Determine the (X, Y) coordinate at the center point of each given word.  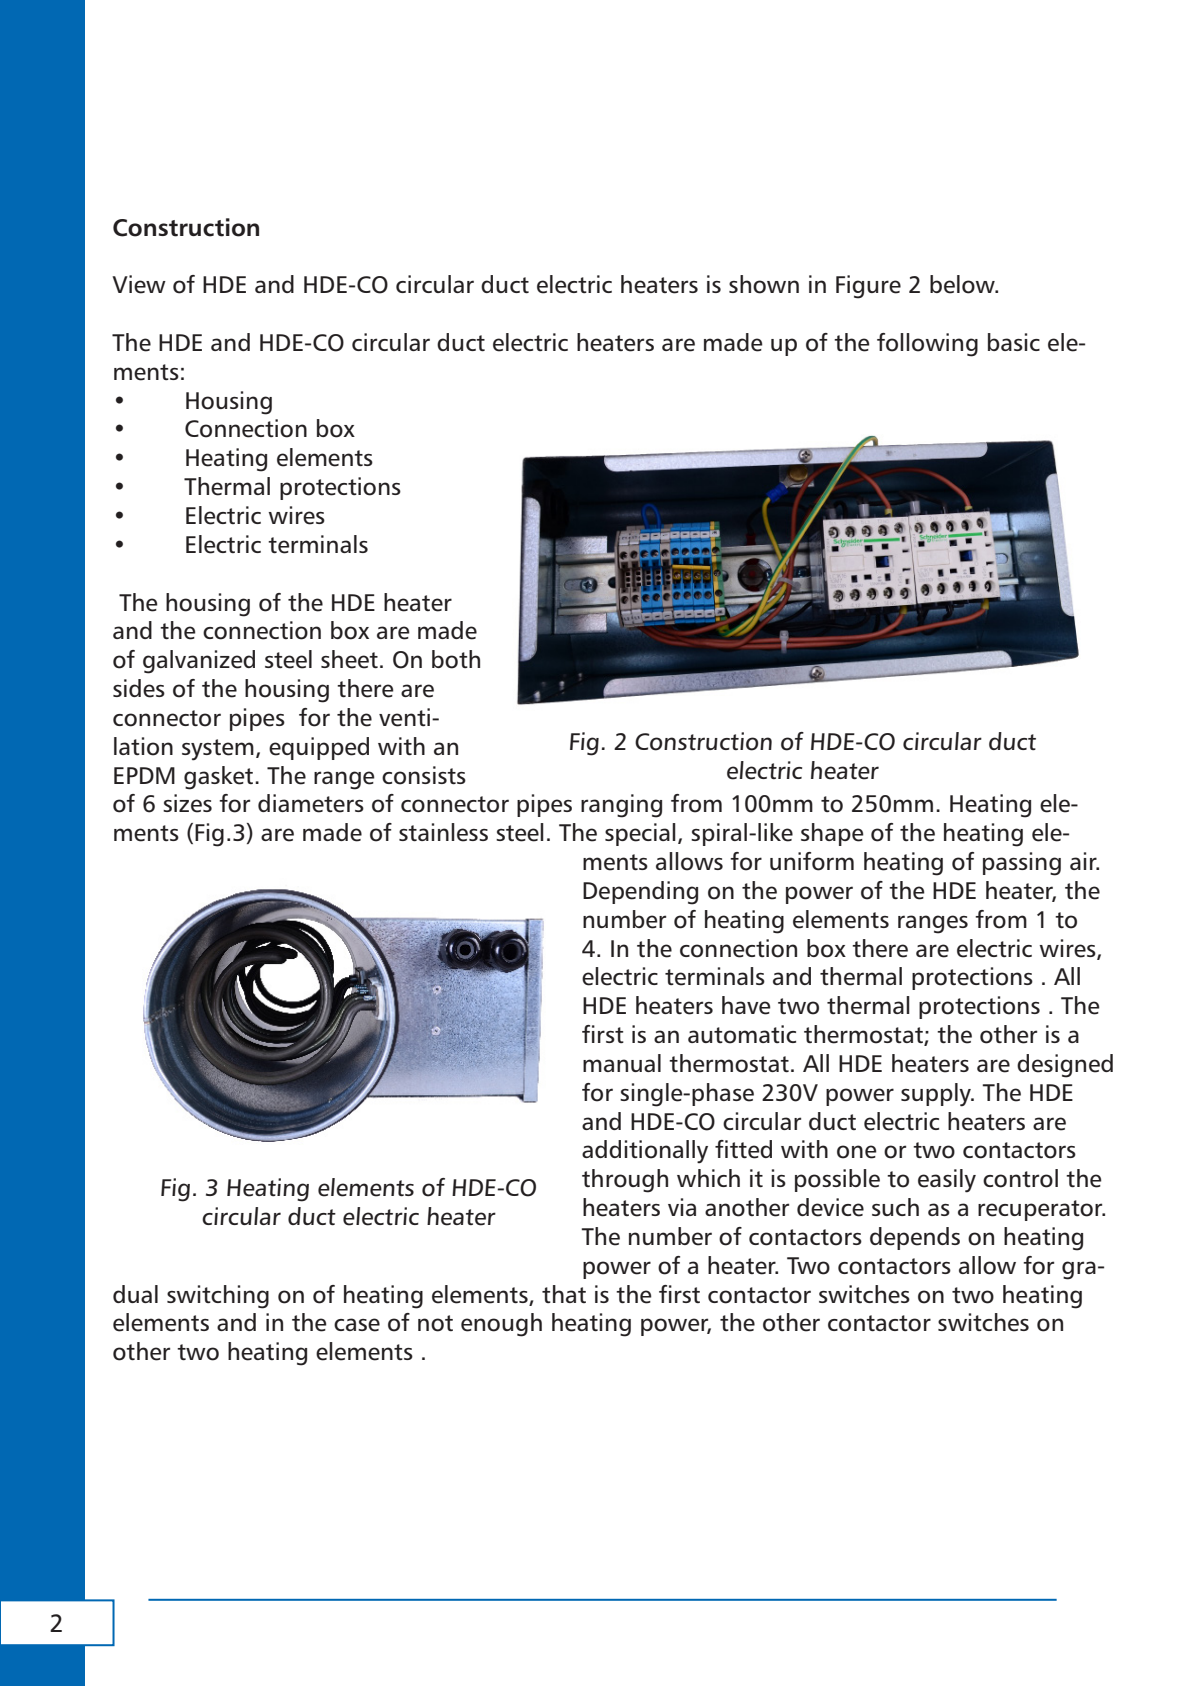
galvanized (199, 662)
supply (937, 1095)
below (963, 284)
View (139, 284)
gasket (220, 778)
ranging (621, 806)
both (456, 659)
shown (764, 284)
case (357, 1325)
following (927, 345)
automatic (742, 1034)
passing (1022, 864)
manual (622, 1063)
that (564, 1294)
